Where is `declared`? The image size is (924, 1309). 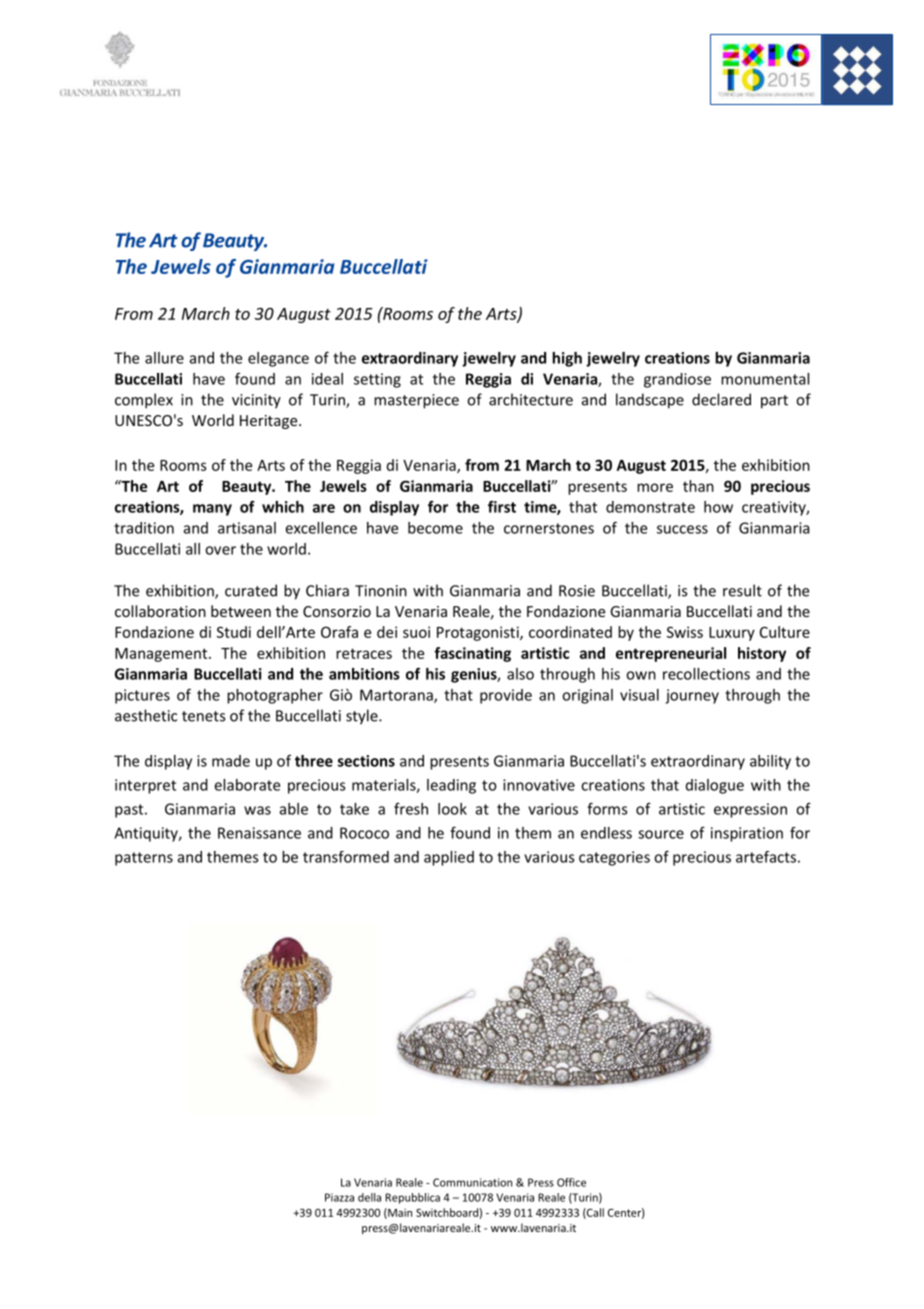 declared is located at coordinates (721, 399).
